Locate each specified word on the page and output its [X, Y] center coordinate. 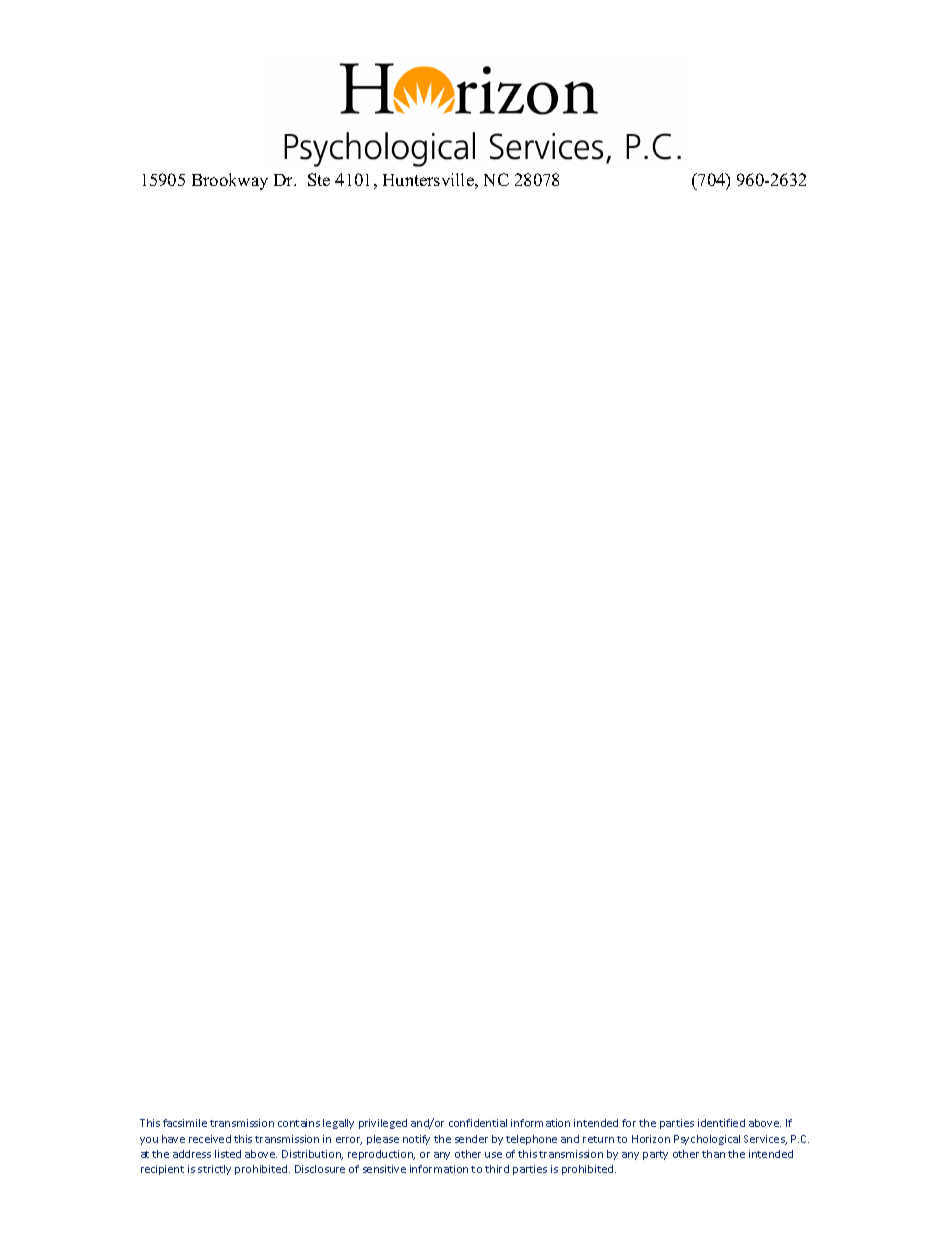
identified [721, 1123]
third [497, 1169]
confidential [478, 1123]
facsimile [185, 1123]
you [149, 1141]
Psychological [707, 1140]
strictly [214, 1170]
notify [416, 1140]
